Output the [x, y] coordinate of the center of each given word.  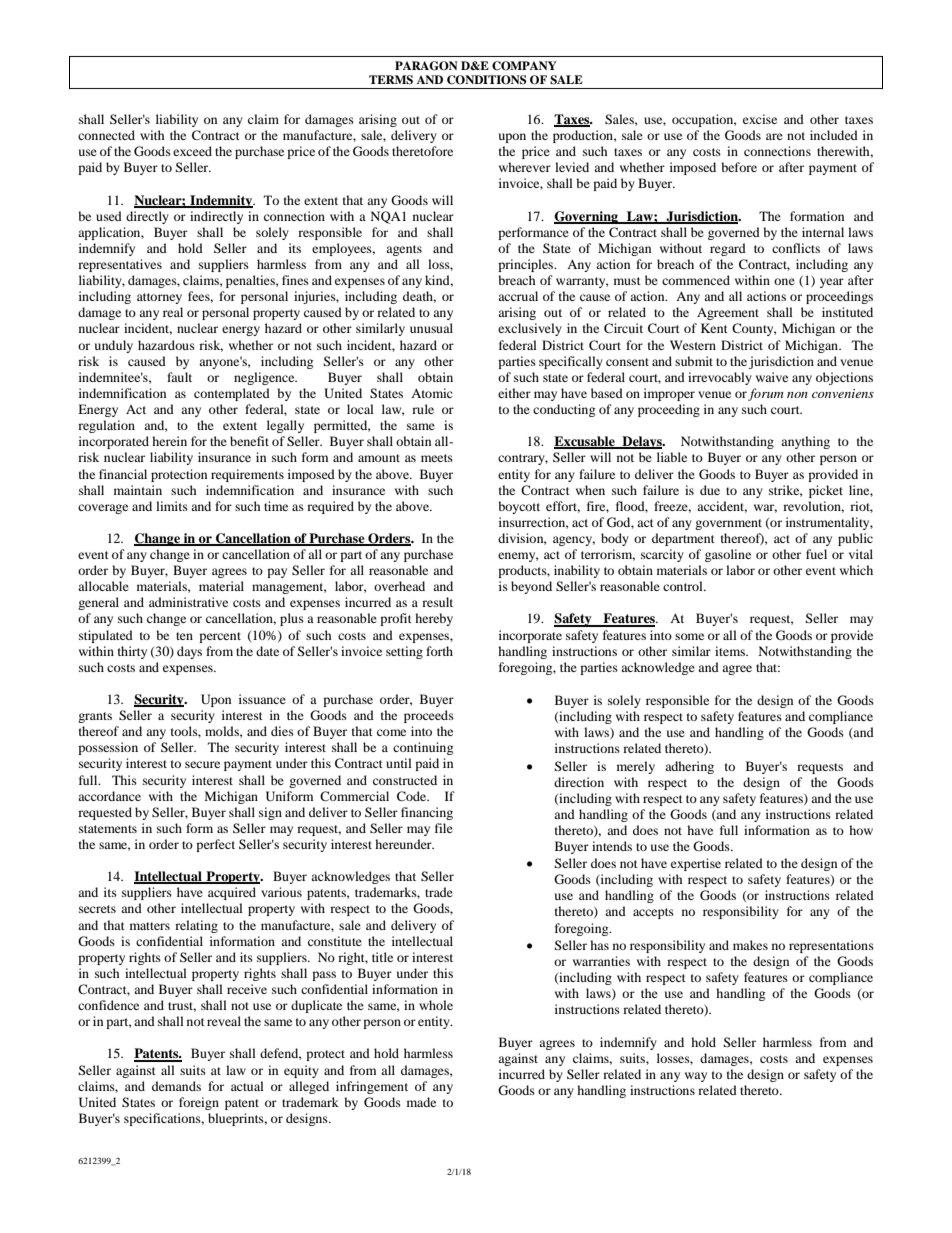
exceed [192, 151]
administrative [188, 602]
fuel [816, 554]
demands [176, 1086]
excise [760, 119]
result [437, 602]
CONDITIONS [486, 80]
